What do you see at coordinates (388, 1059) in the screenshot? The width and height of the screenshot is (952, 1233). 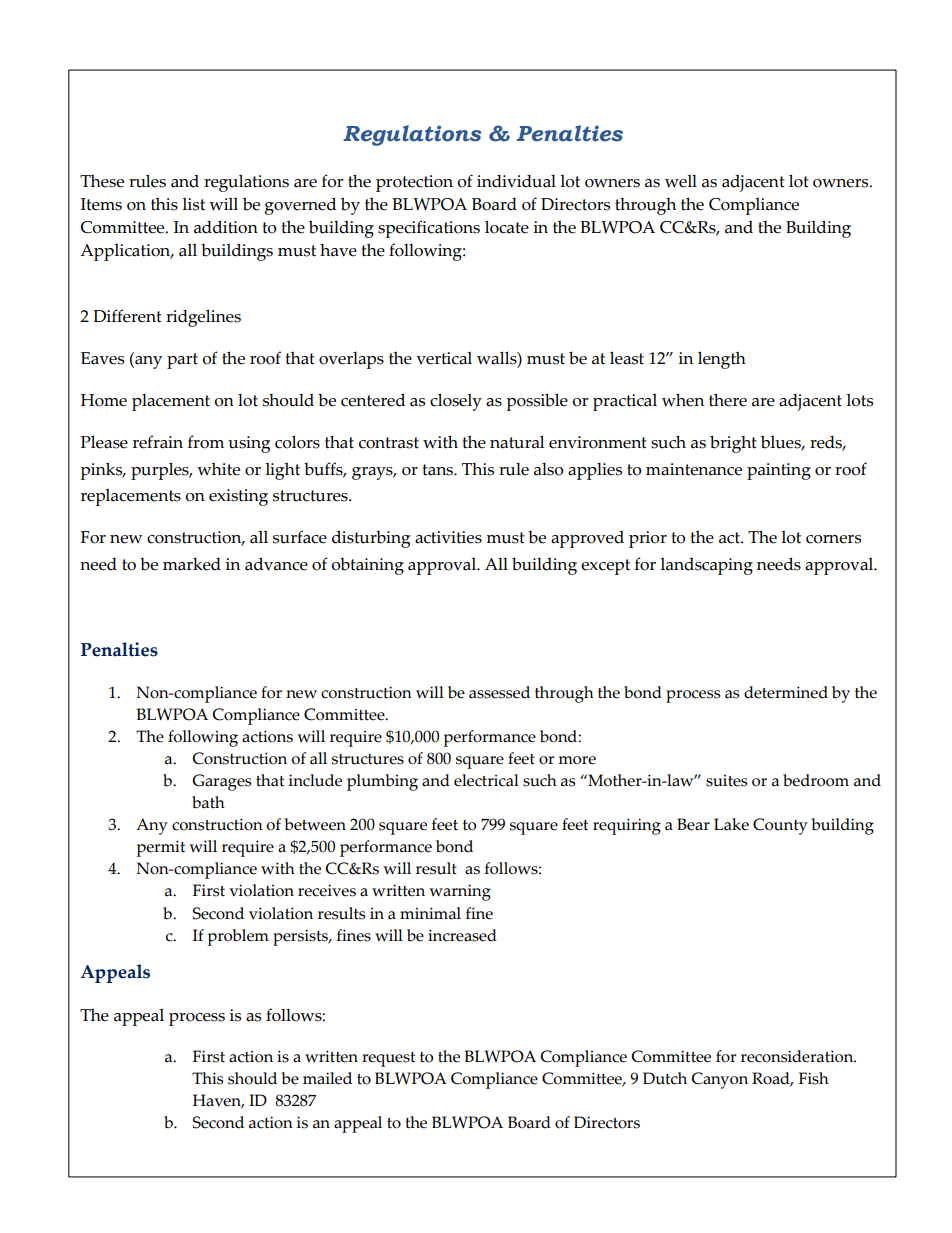 I see `request` at bounding box center [388, 1059].
